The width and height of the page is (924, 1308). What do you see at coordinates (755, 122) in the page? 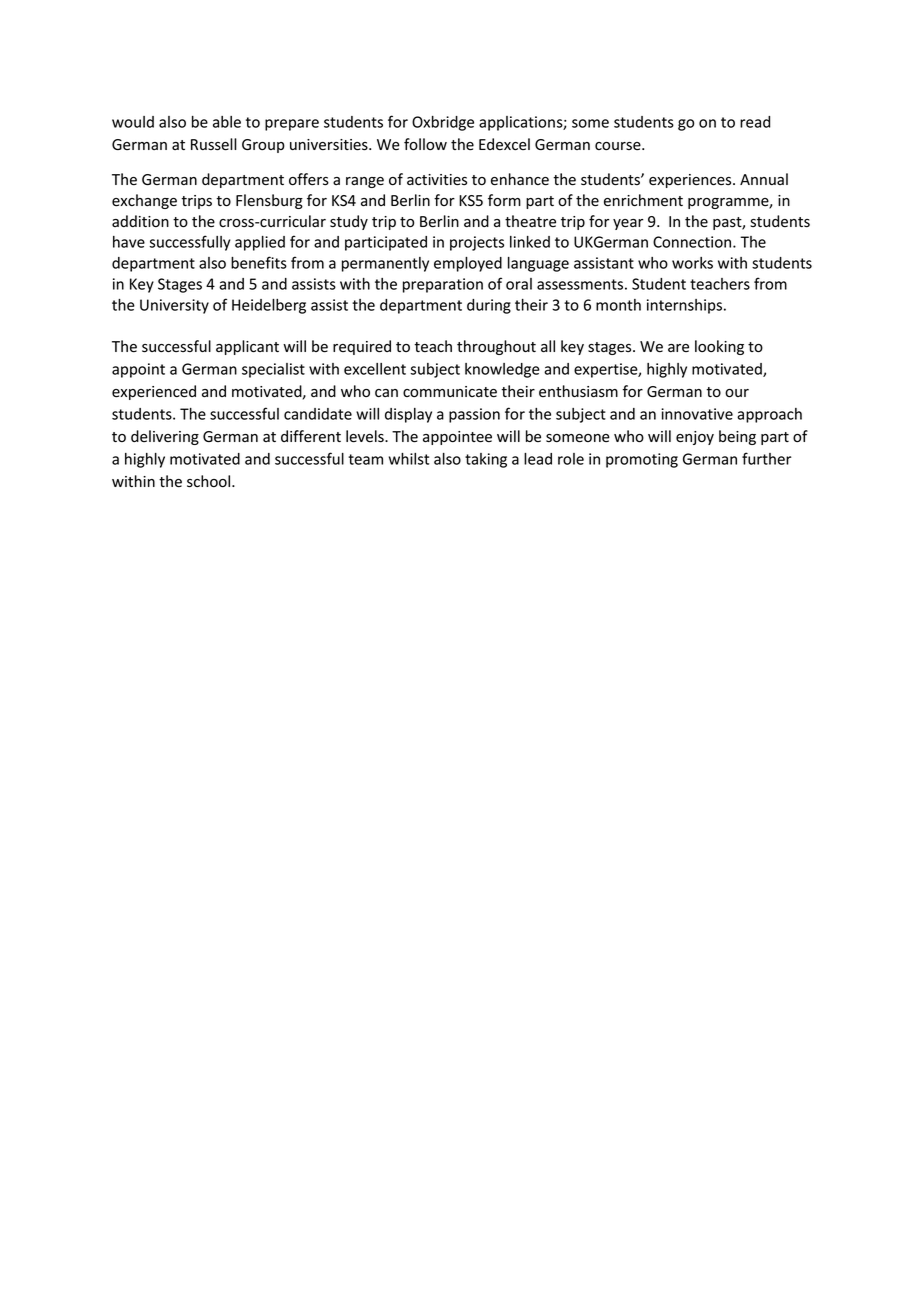
I see `read` at bounding box center [755, 122].
